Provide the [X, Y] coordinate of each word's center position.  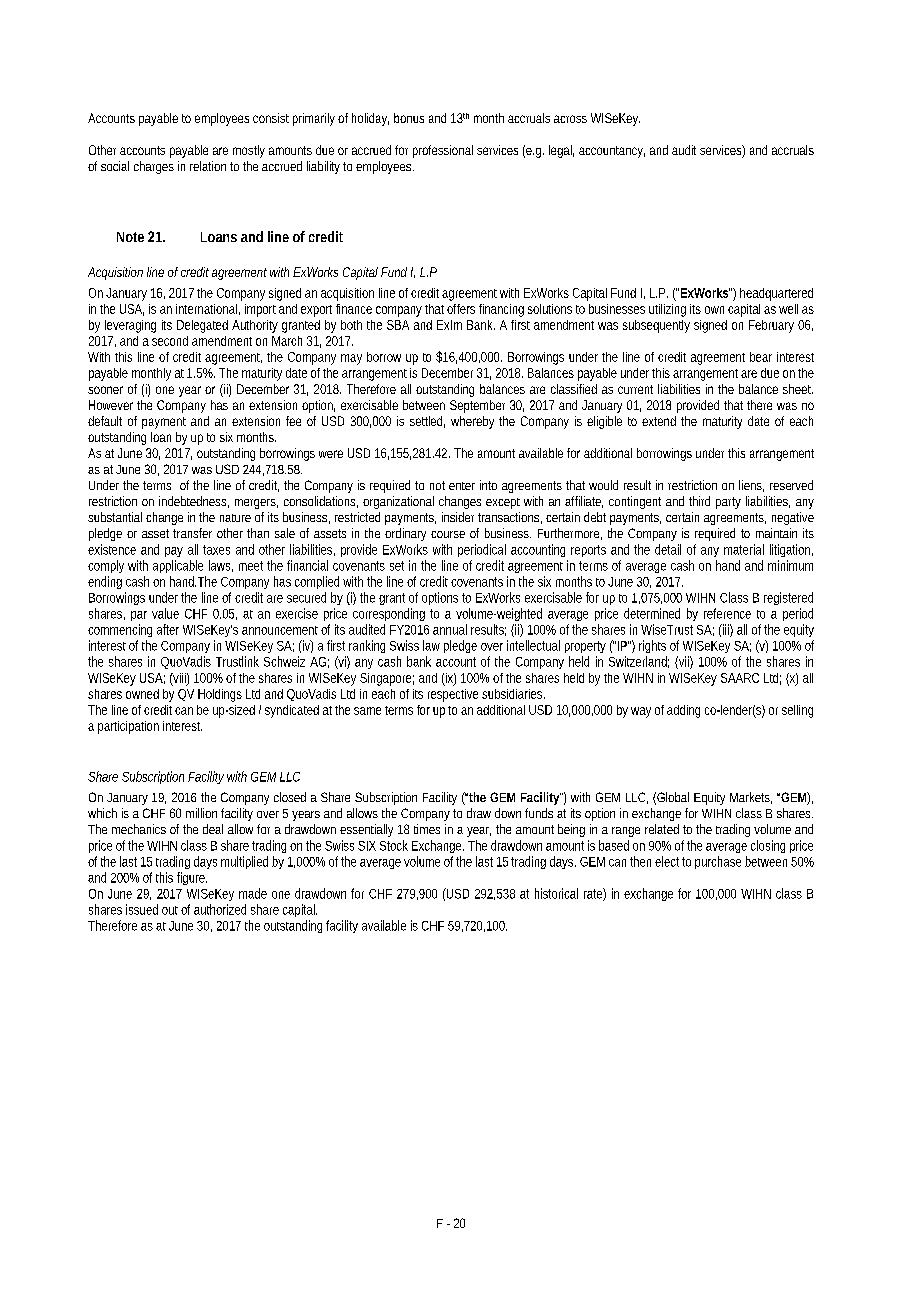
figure [192, 878]
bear [761, 357]
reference [727, 613]
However [111, 405]
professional [443, 151]
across [570, 119]
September [477, 406]
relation [208, 166]
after [168, 629]
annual [450, 629]
